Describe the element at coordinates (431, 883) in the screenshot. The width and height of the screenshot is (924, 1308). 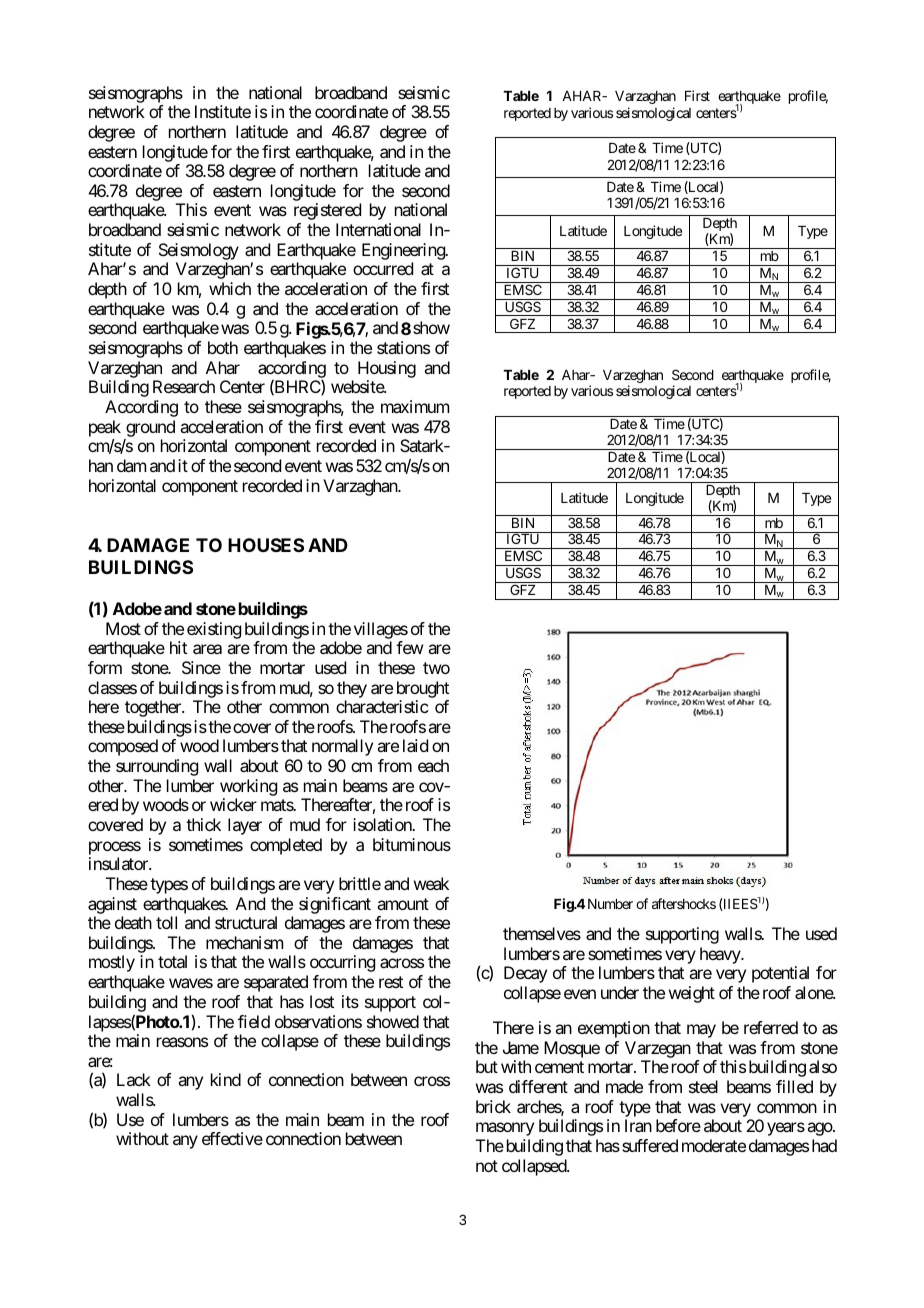
I see `weak` at that location.
